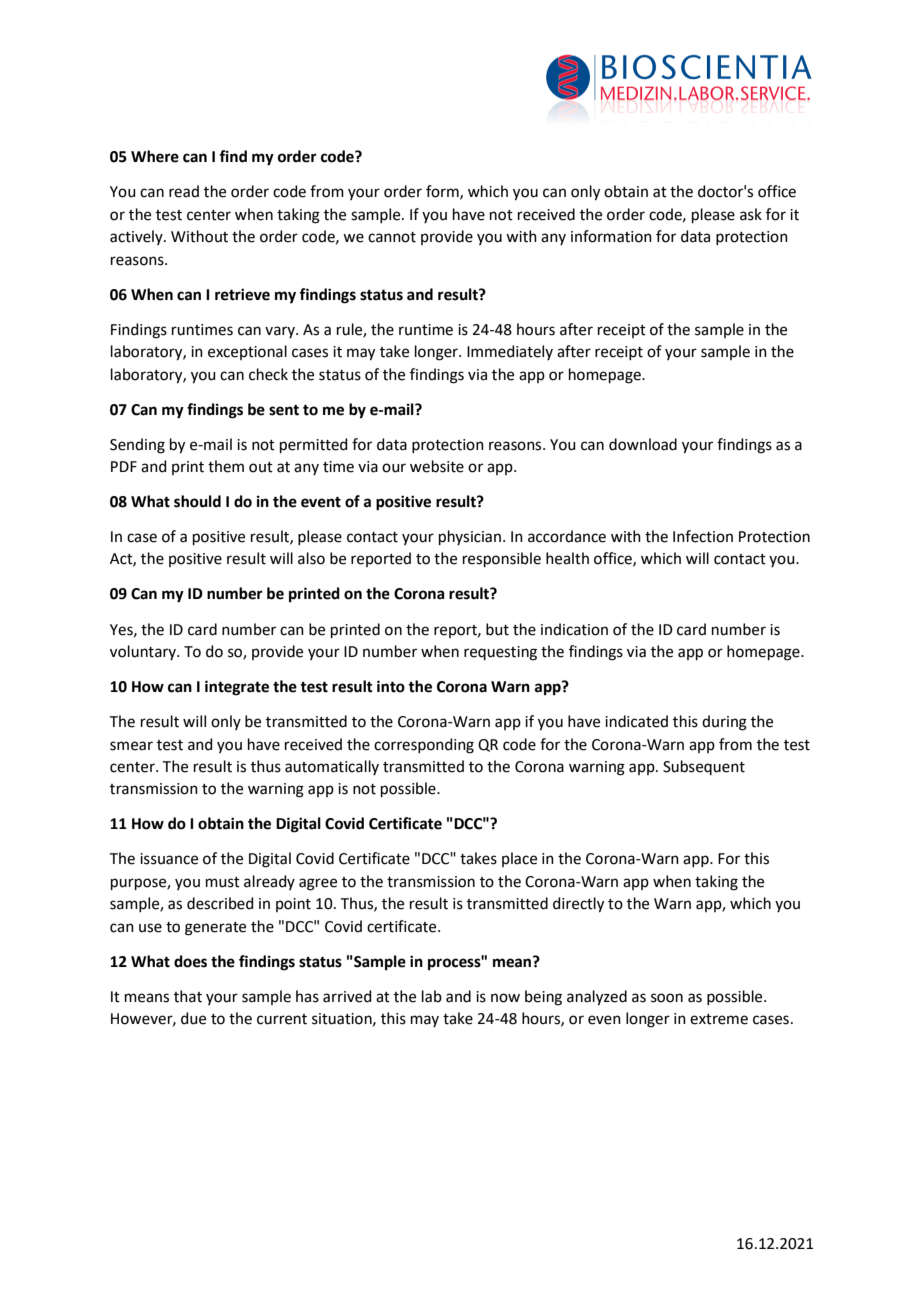 Image resolution: width=924 pixels, height=1308 pixels. Describe the element at coordinates (188, 996) in the screenshot. I see `that` at that location.
